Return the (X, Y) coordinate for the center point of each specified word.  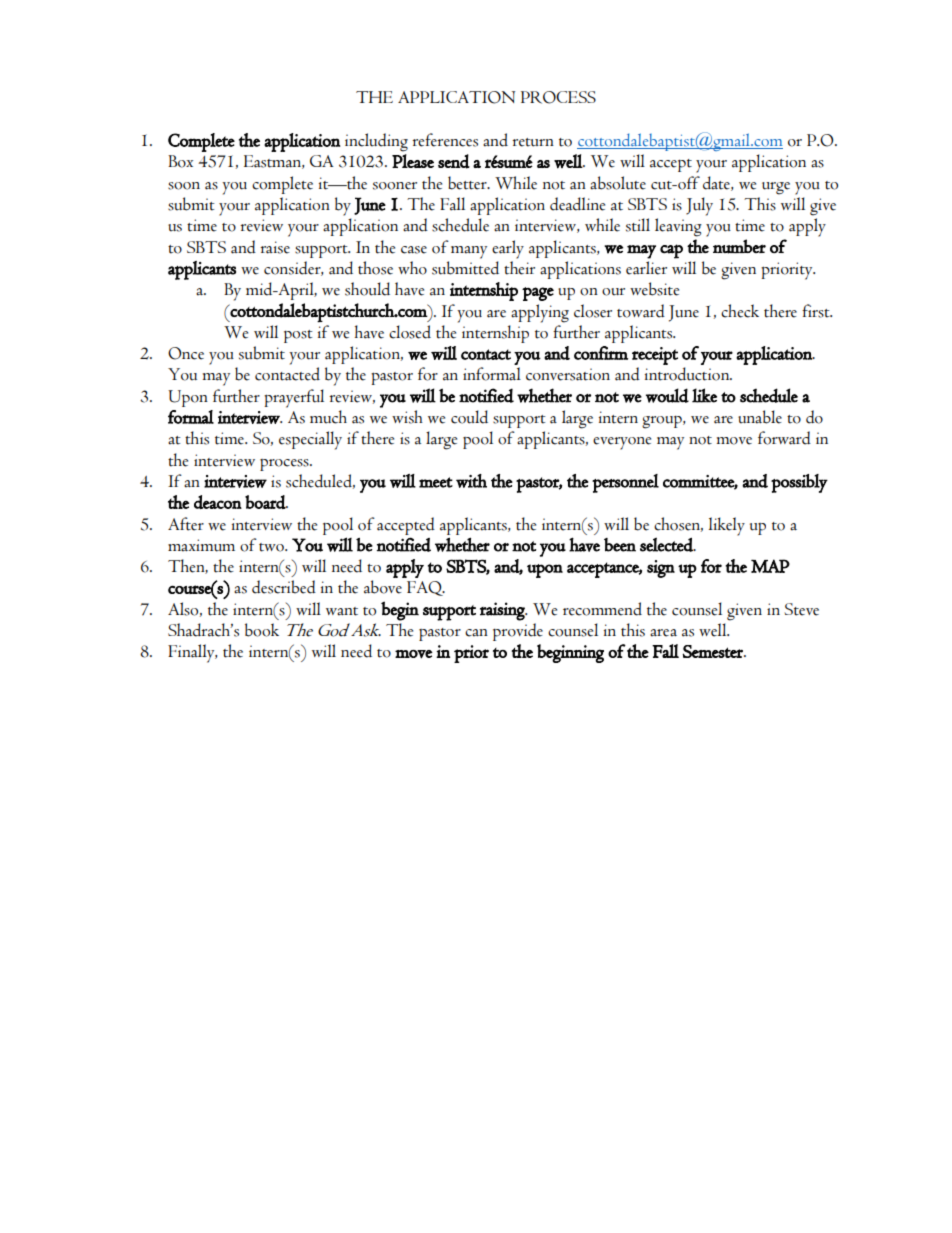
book (262, 630)
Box (180, 161)
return (533, 142)
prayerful (294, 398)
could (469, 417)
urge (776, 188)
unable (760, 417)
